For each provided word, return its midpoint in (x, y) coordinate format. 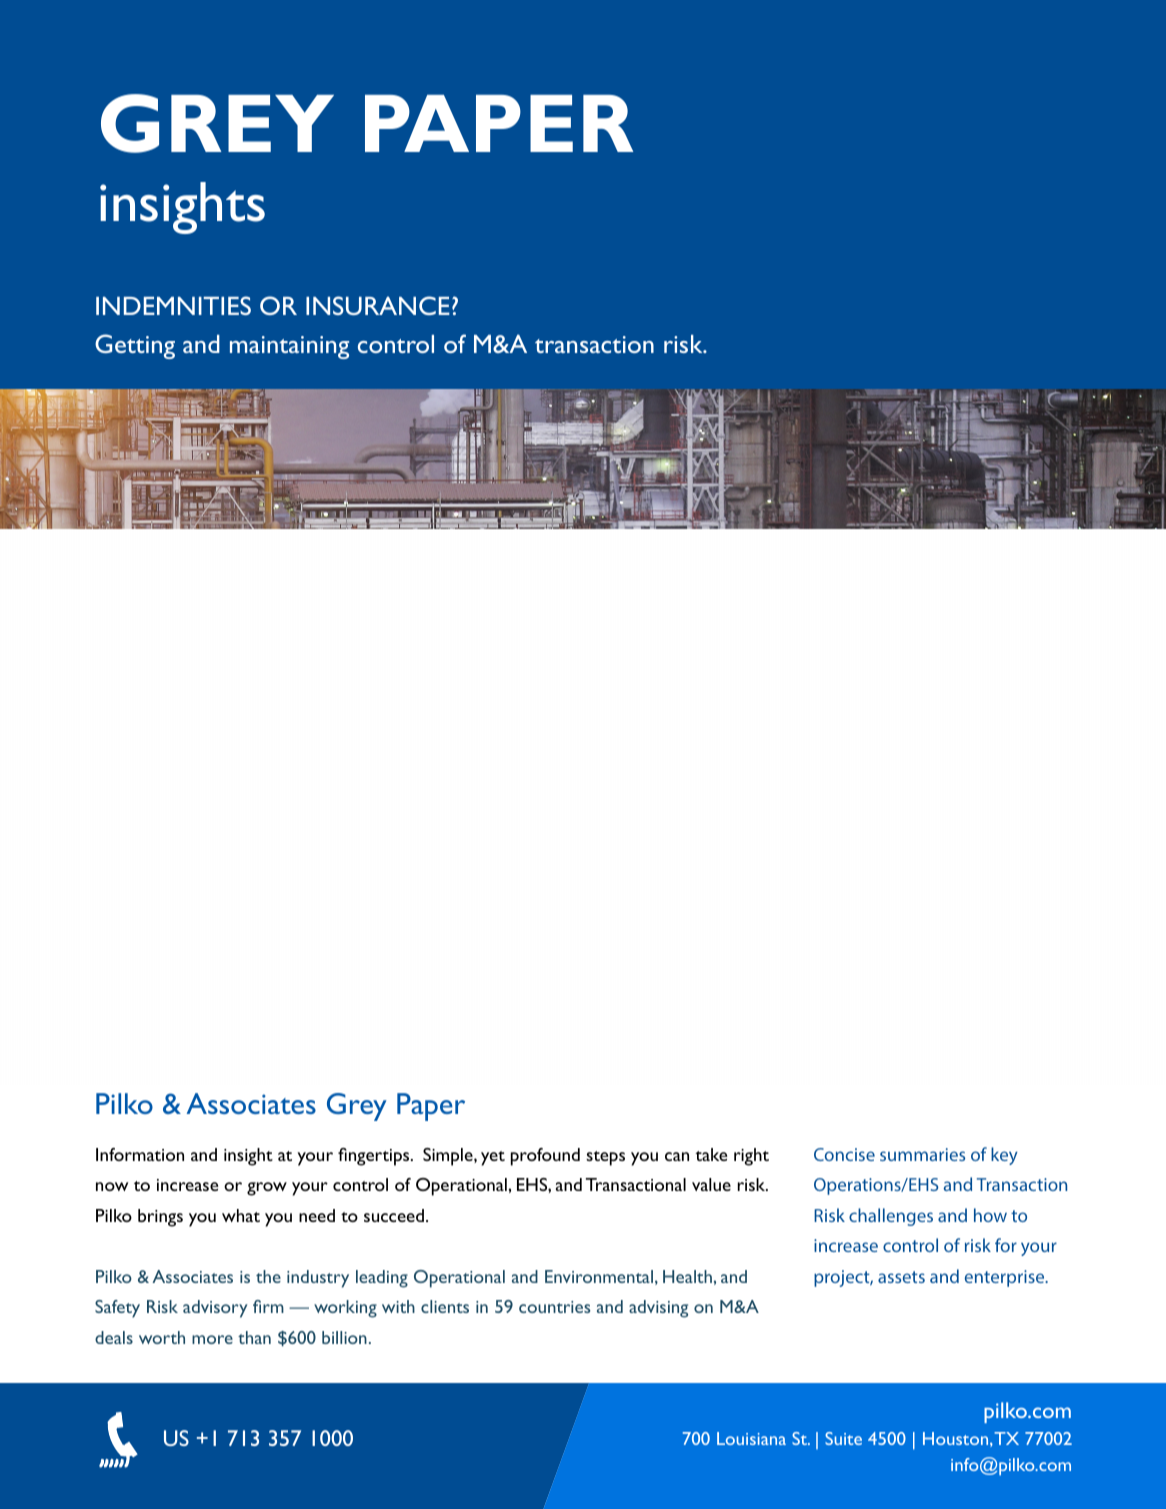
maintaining (289, 347)
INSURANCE (378, 305)
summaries (922, 1154)
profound (545, 1157)
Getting (135, 346)
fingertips (375, 1157)
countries (555, 1307)
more (212, 1339)
